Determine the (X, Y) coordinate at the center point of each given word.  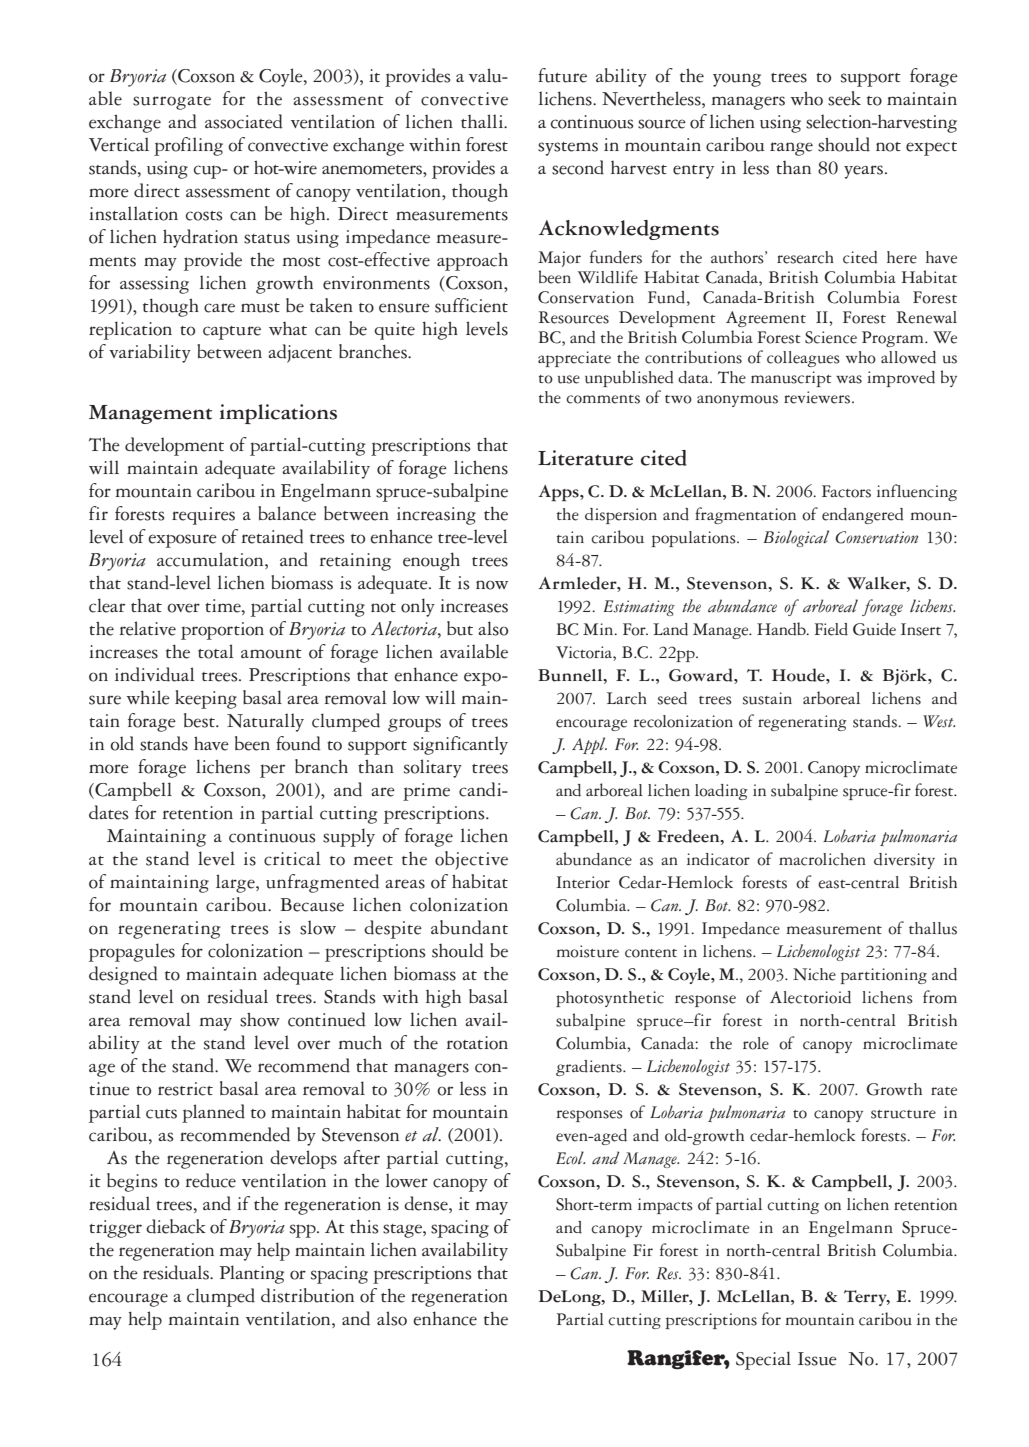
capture (232, 333)
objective (471, 860)
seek (844, 98)
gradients (590, 1068)
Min (599, 629)
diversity (904, 861)
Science (831, 337)
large (236, 883)
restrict (185, 1089)
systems (568, 149)
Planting (252, 1274)
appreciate (574, 359)
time (224, 606)
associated (244, 121)
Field (831, 629)
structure (903, 1114)
